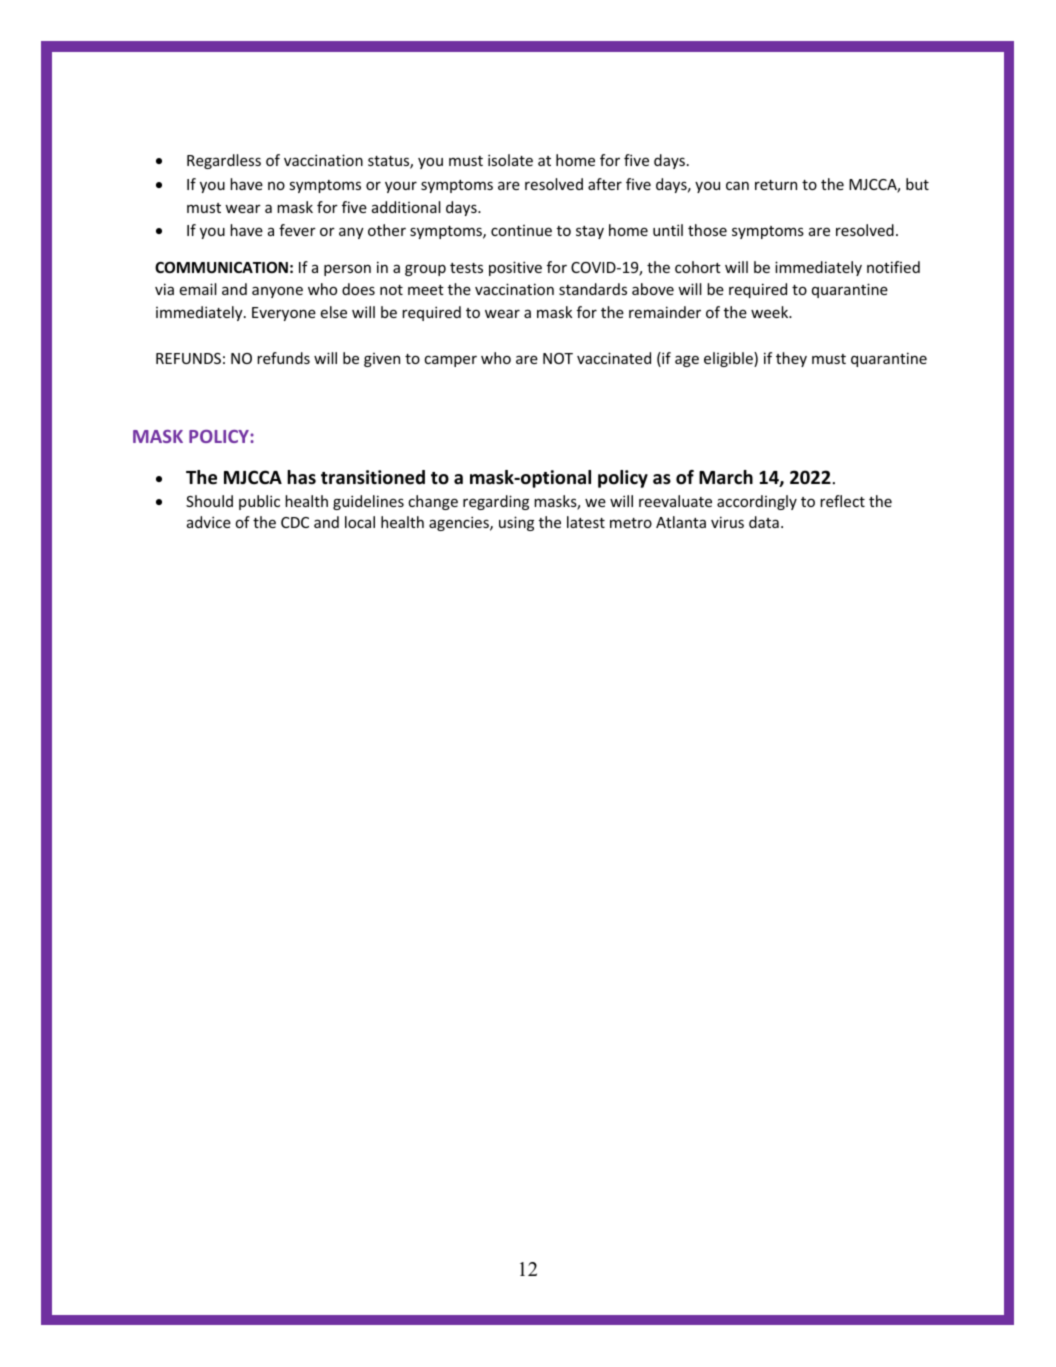 The image size is (1056, 1367). Describe the element at coordinates (259, 502) in the screenshot. I see `public` at that location.
